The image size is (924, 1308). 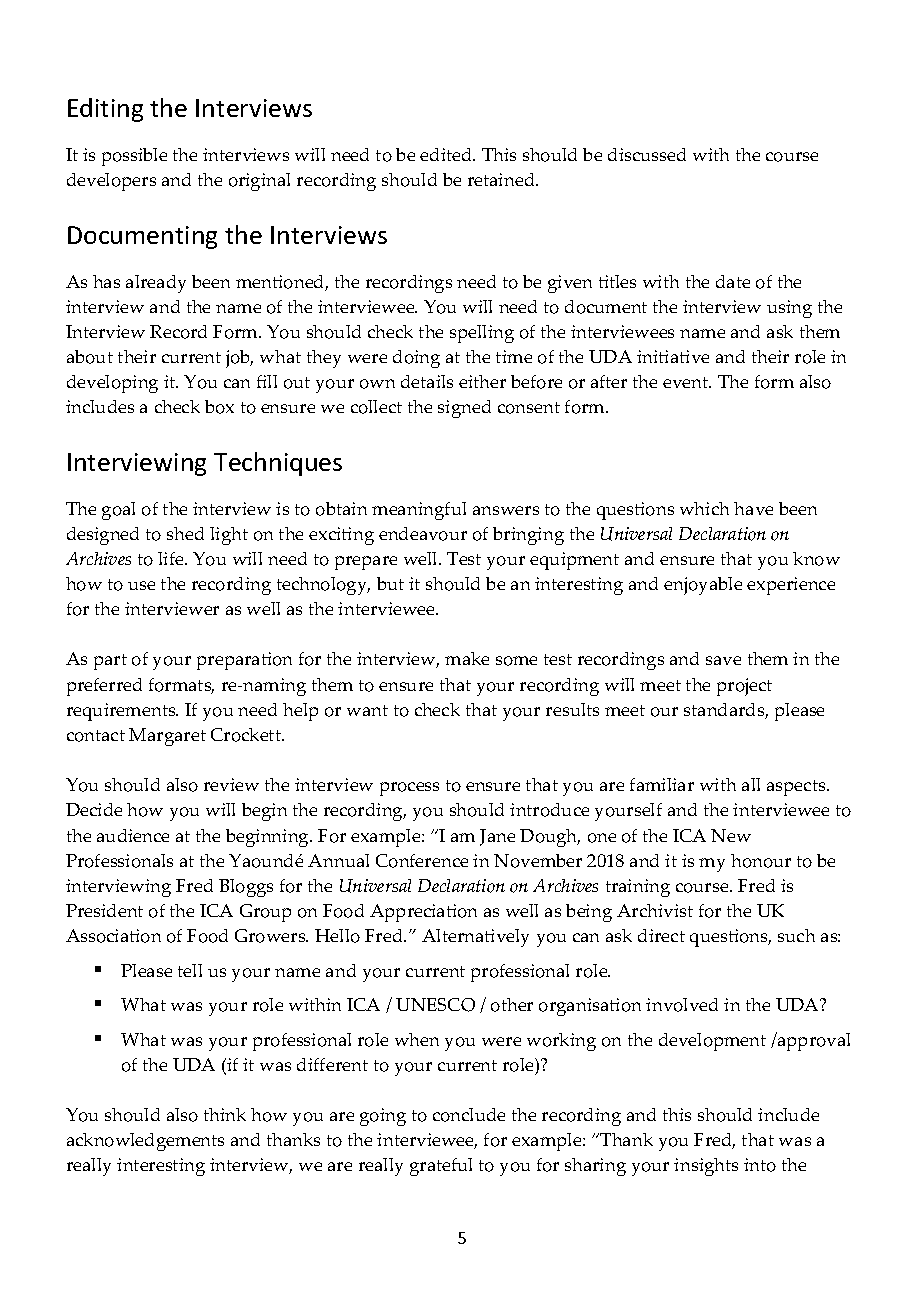 I want to click on edited, so click(x=447, y=154).
